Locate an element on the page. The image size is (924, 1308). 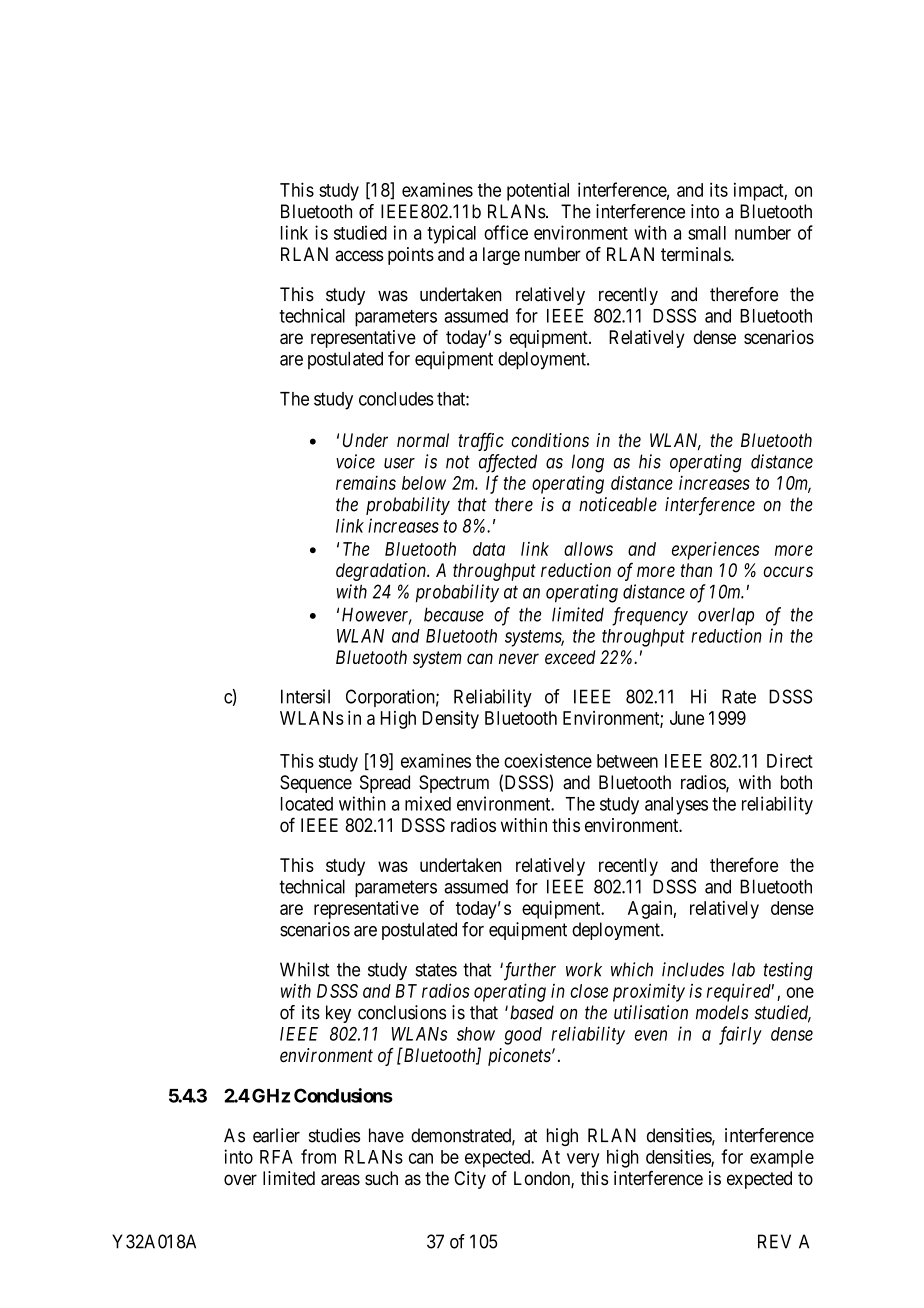
REV is located at coordinates (774, 1241).
